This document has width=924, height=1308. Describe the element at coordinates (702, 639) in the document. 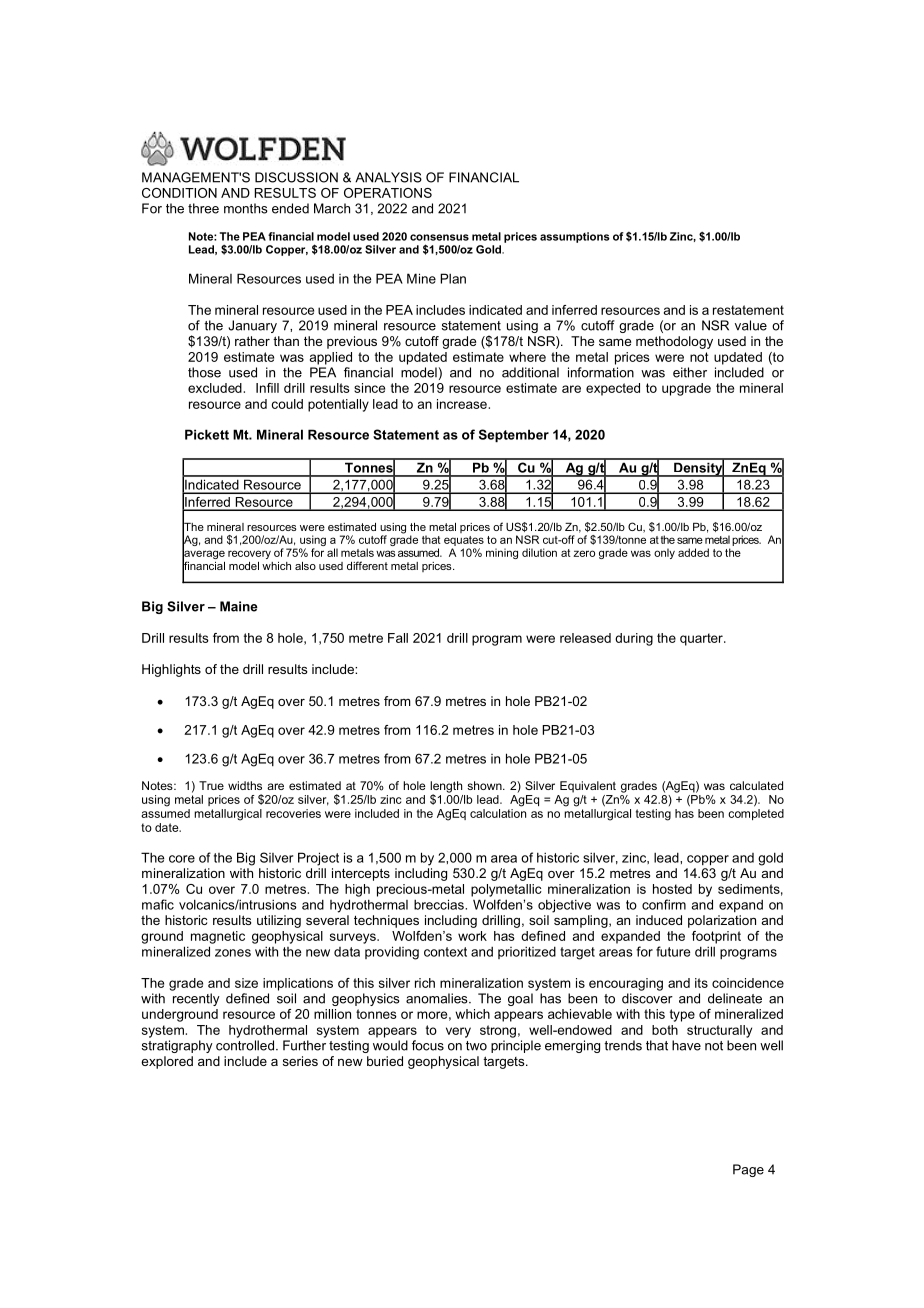

I see `quarter` at that location.
